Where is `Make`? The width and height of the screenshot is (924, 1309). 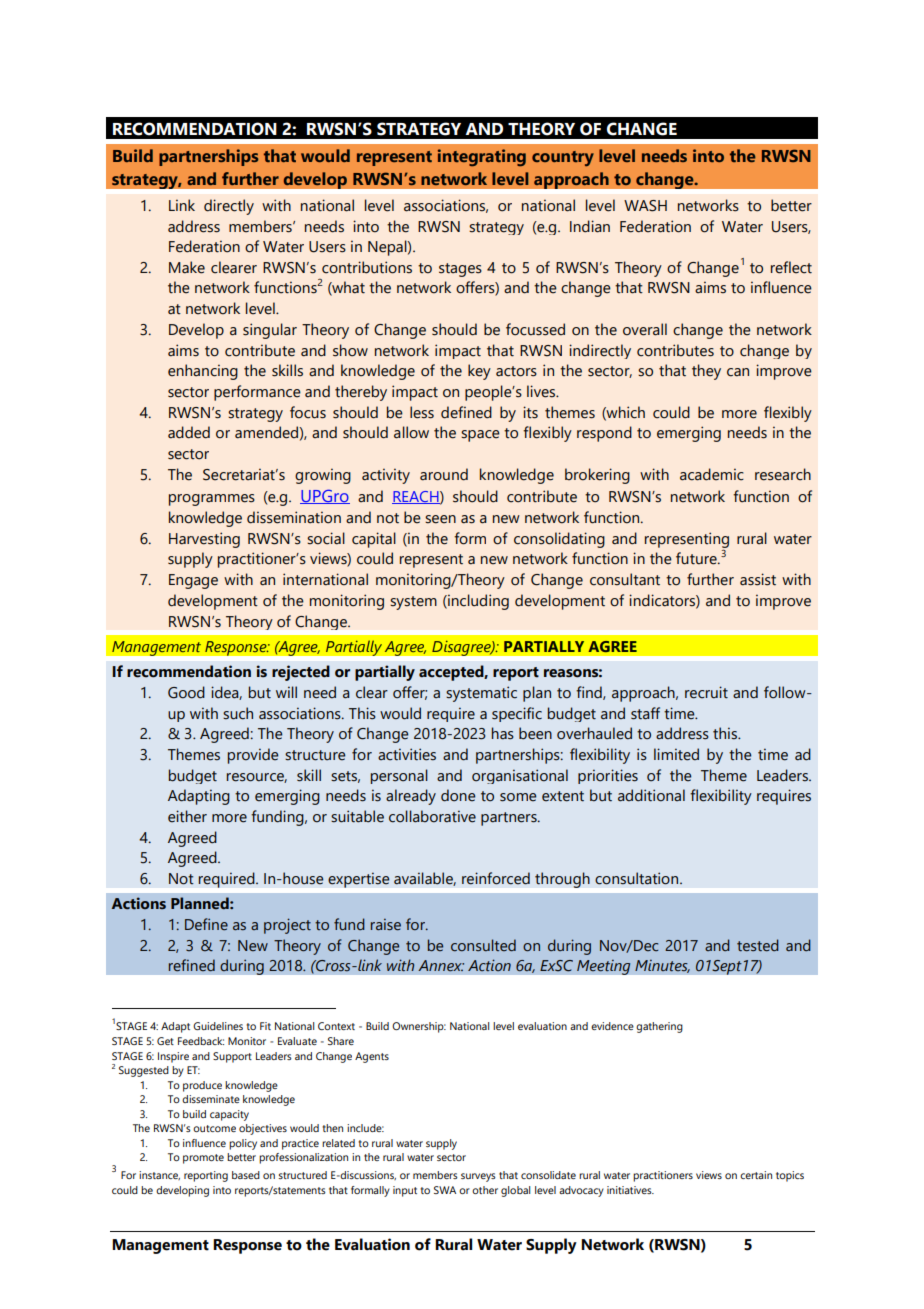 Make is located at coordinates (187, 267).
